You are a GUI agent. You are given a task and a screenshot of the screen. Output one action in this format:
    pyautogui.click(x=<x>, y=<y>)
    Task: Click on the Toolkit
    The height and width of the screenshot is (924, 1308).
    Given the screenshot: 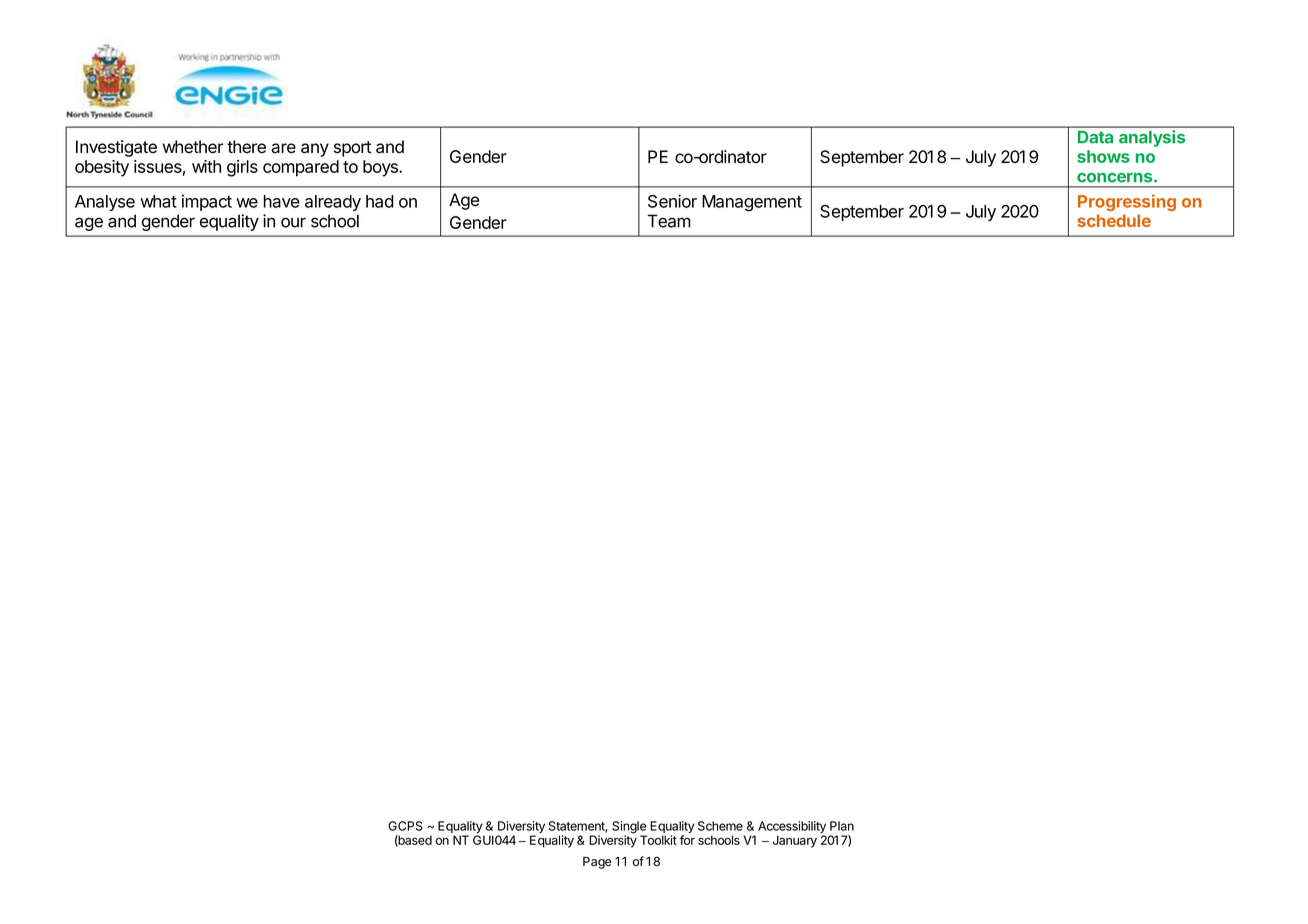 What is the action you would take?
    pyautogui.click(x=658, y=840)
